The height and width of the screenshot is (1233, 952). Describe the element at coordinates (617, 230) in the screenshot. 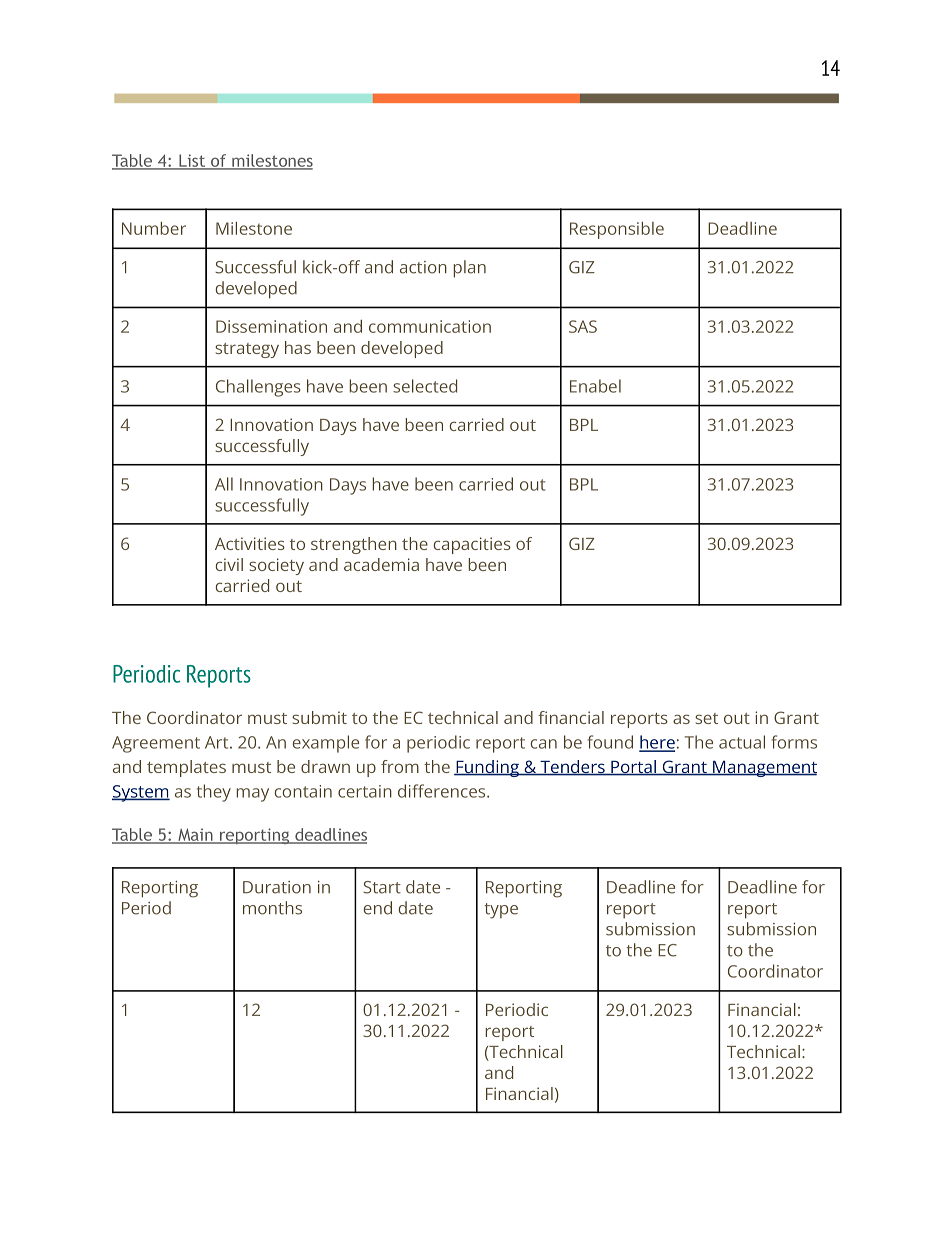

I see `Responsible` at that location.
